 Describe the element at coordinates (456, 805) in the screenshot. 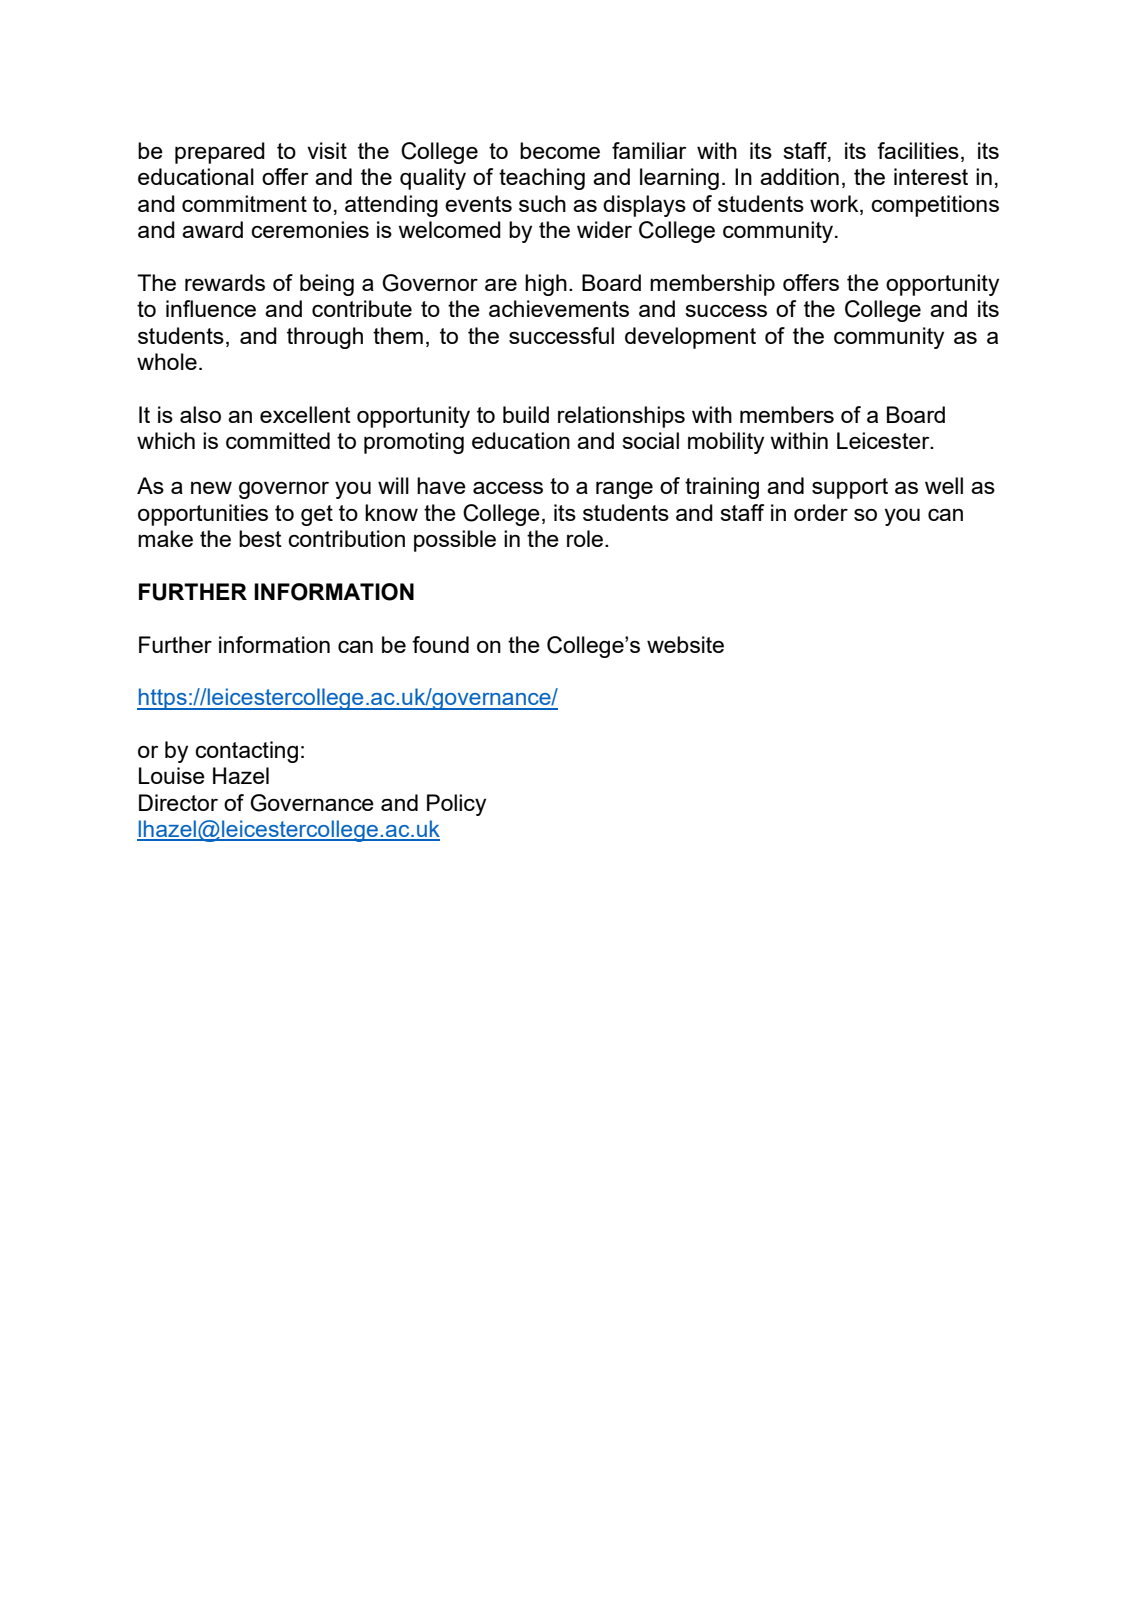

I see `Policy` at that location.
